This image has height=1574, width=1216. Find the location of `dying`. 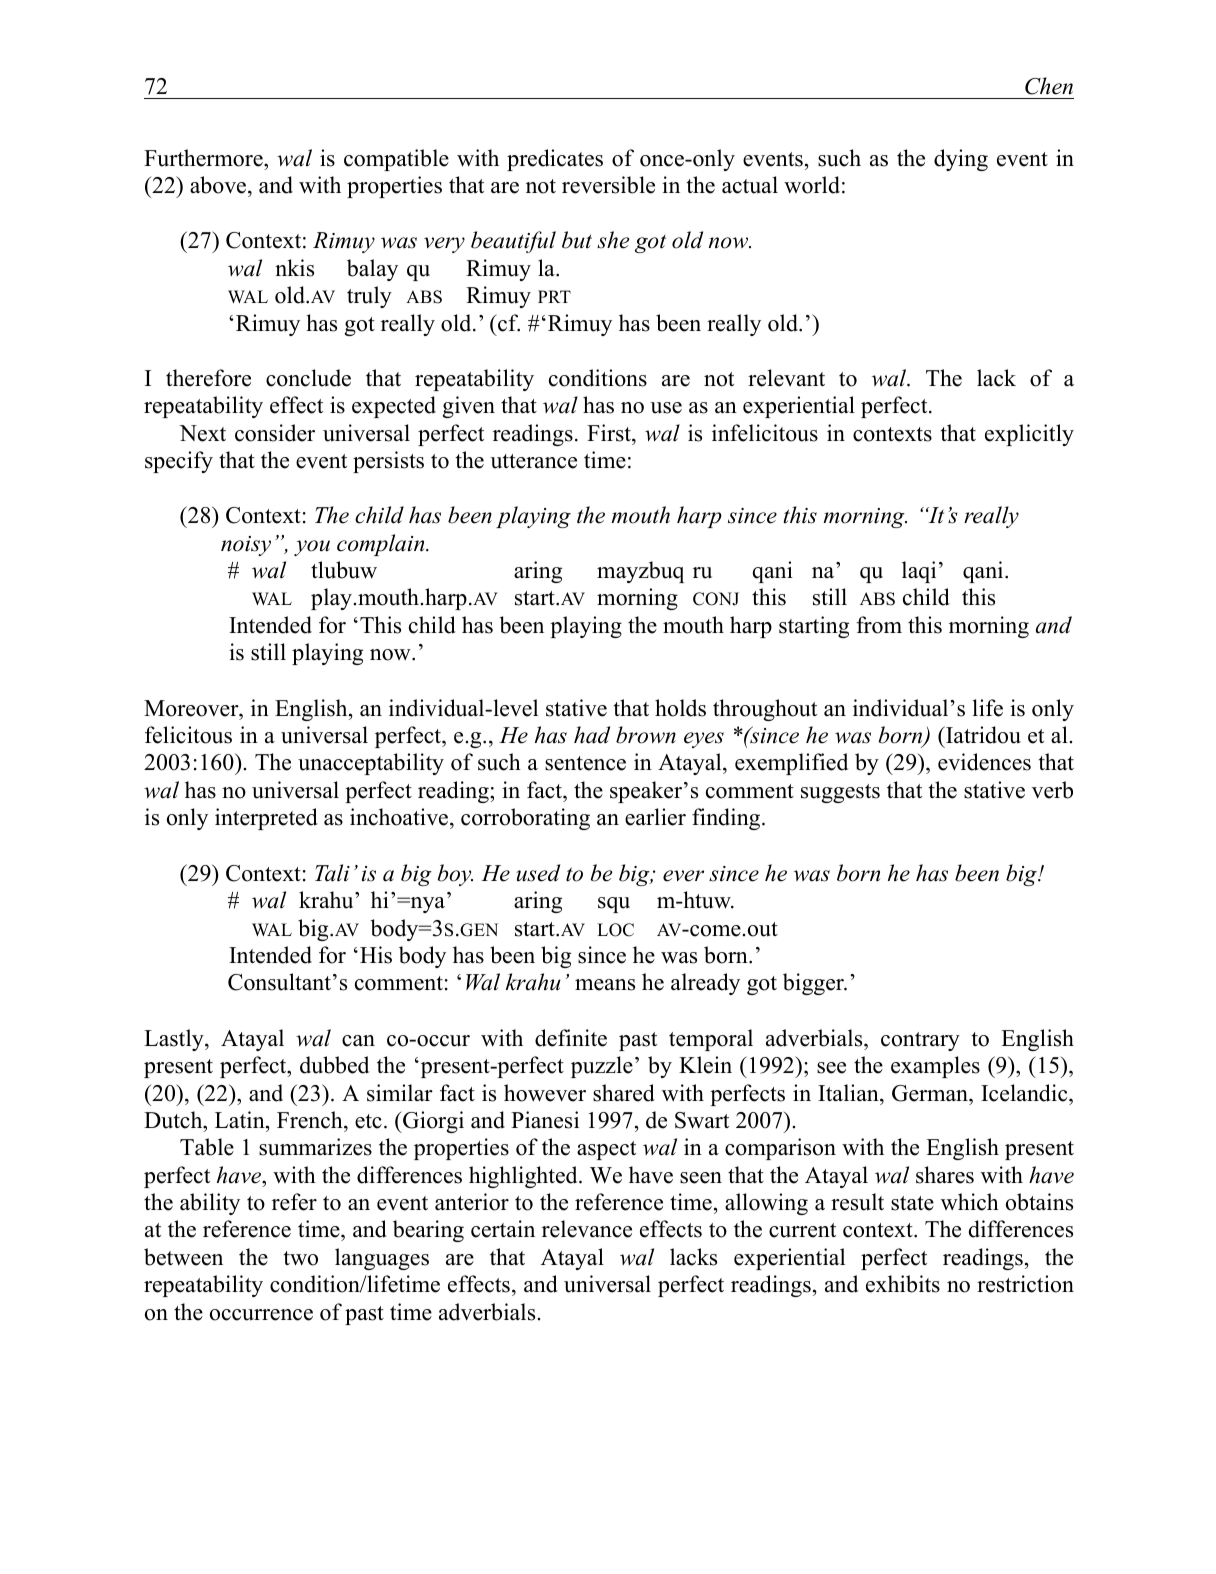

dying is located at coordinates (961, 160).
